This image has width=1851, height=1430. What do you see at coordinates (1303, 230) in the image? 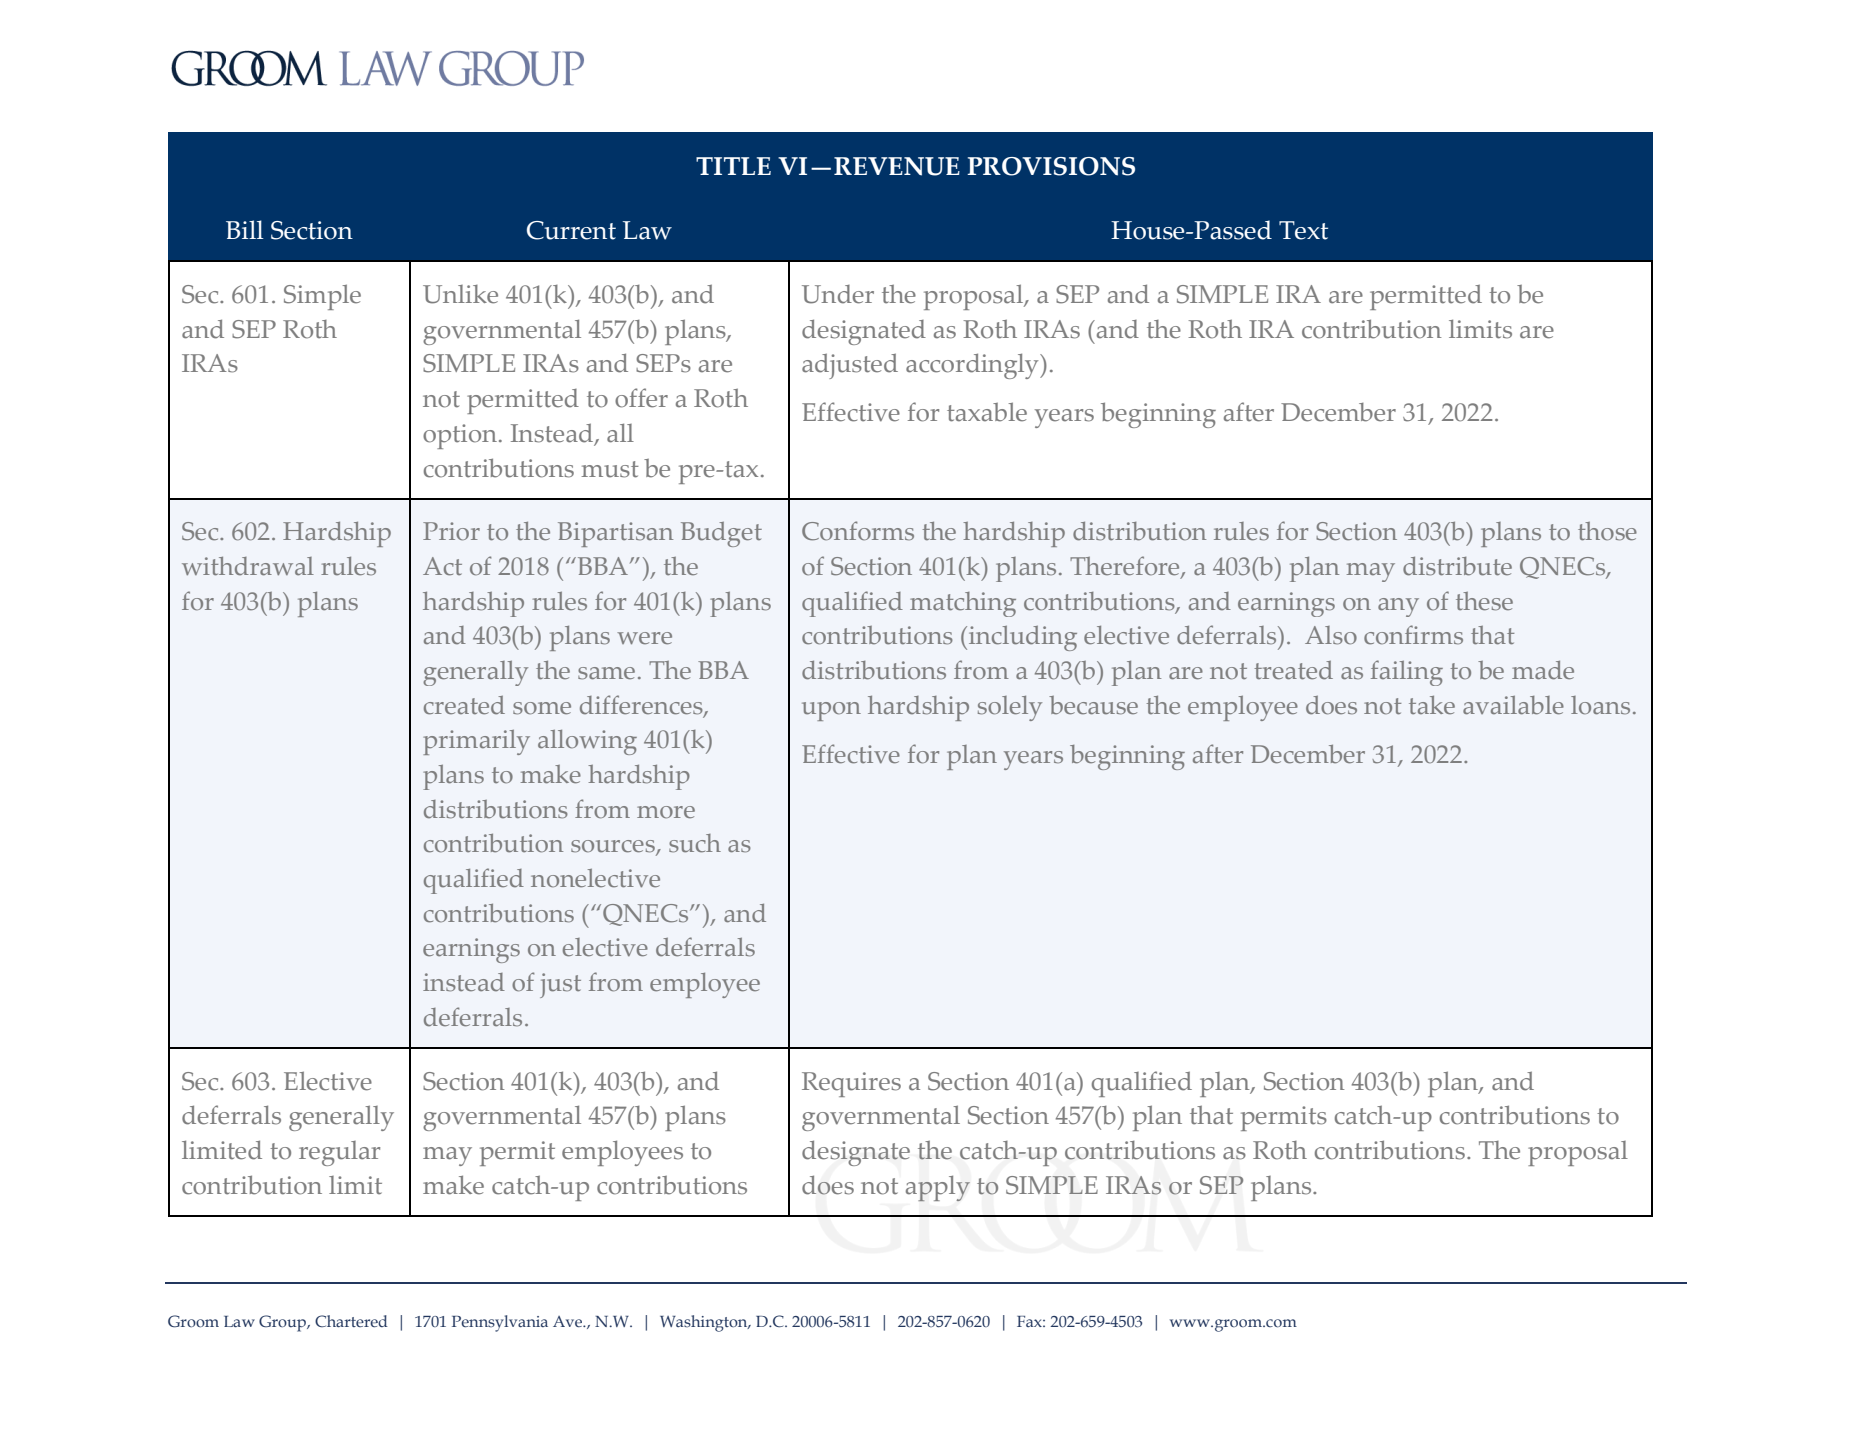
I see `Text` at bounding box center [1303, 230].
